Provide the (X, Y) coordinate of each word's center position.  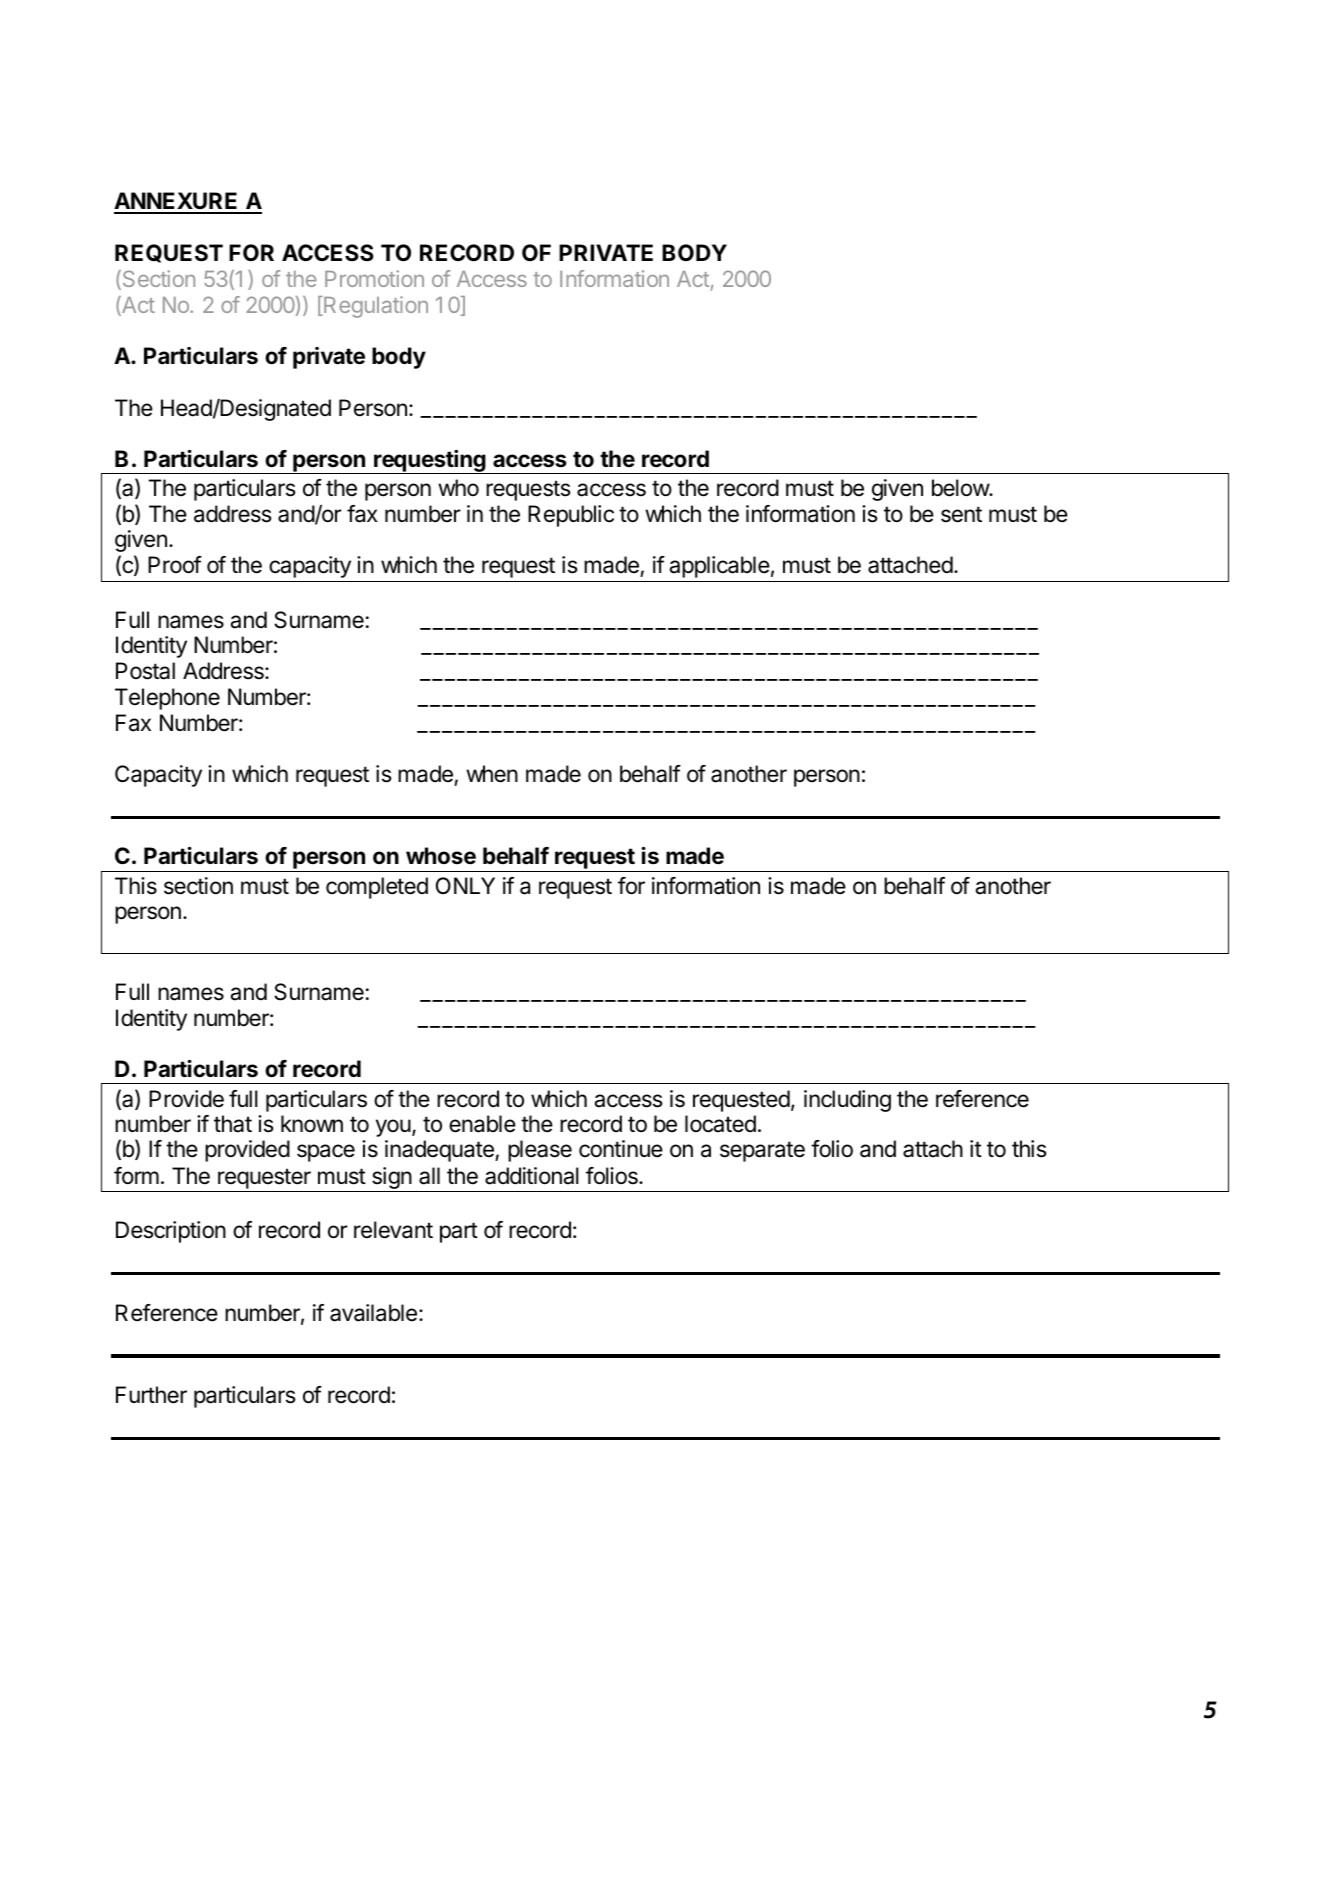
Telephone (167, 699)
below (961, 488)
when (492, 774)
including (847, 1101)
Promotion (374, 278)
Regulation (375, 307)
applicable (719, 567)
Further (151, 1395)
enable (482, 1124)
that (233, 1124)
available (373, 1313)
